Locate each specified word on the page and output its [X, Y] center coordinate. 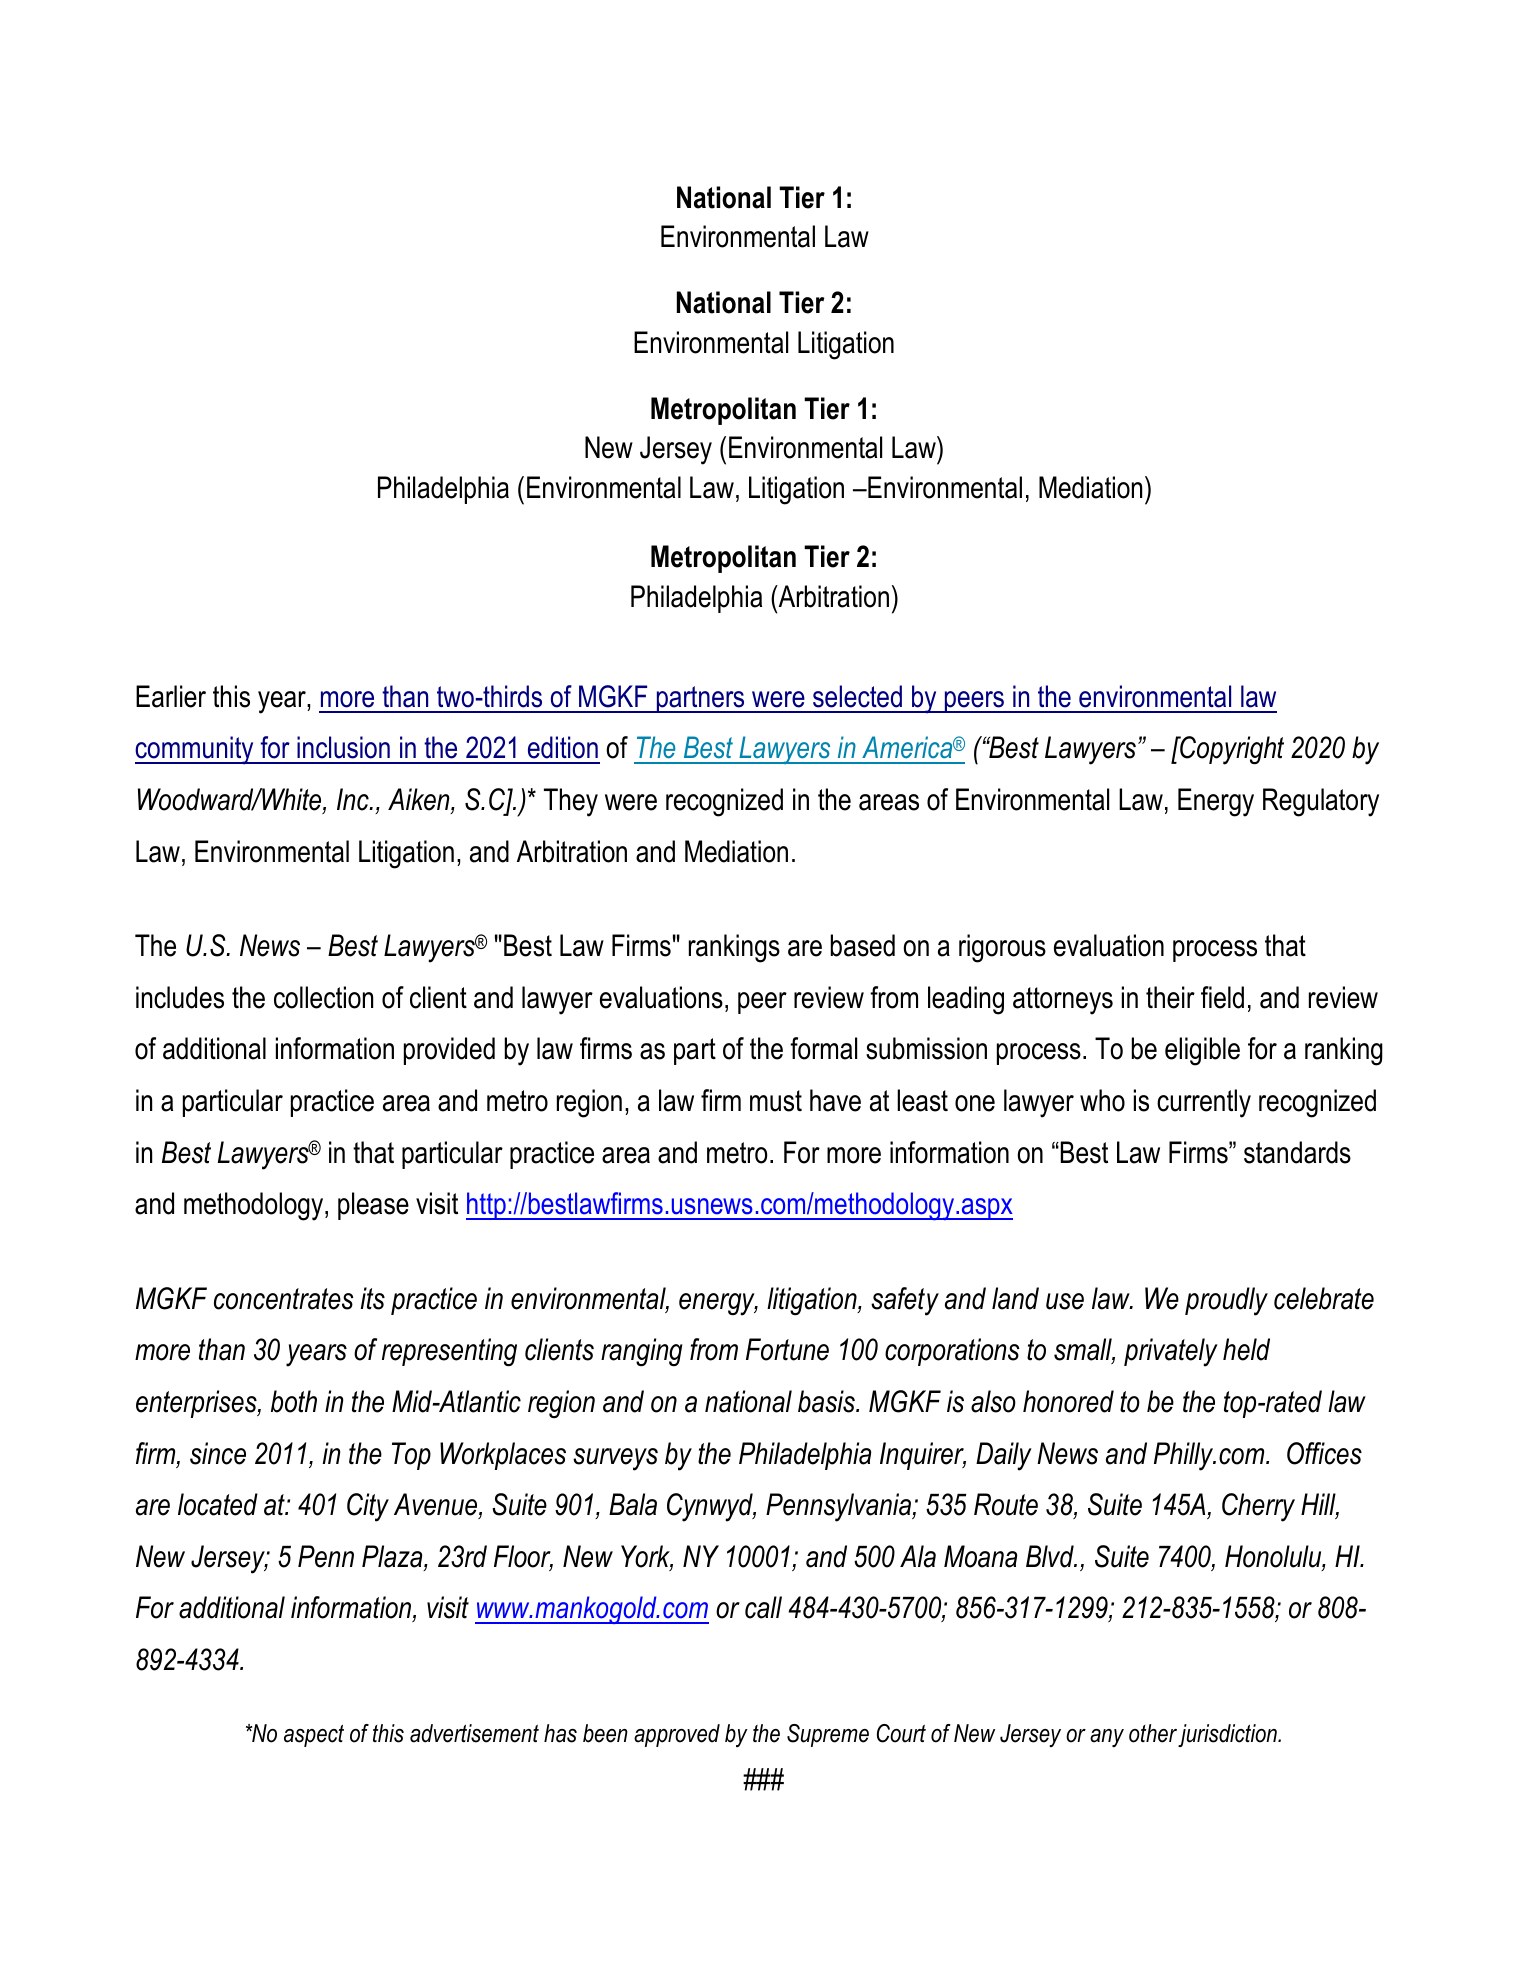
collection [323, 997]
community [195, 750]
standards [1297, 1152]
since [218, 1453]
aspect [314, 1736]
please [373, 1206]
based [863, 945]
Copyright [1231, 750]
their [1170, 997]
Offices [1324, 1453]
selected [857, 696]
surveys [615, 1459]
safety [905, 1301]
